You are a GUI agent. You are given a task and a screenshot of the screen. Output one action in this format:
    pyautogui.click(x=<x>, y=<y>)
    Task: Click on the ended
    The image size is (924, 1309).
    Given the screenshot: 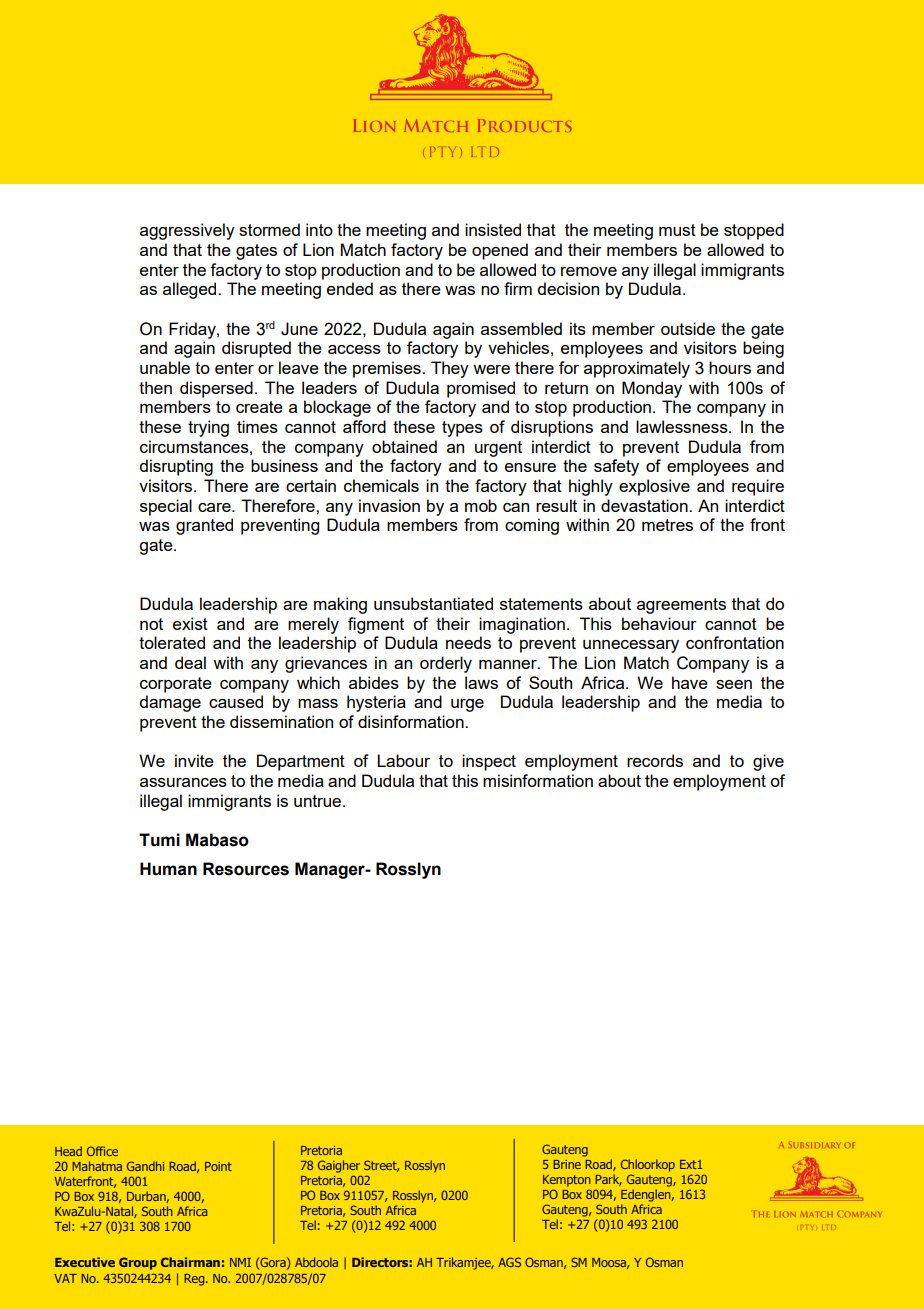 What is the action you would take?
    pyautogui.click(x=350, y=288)
